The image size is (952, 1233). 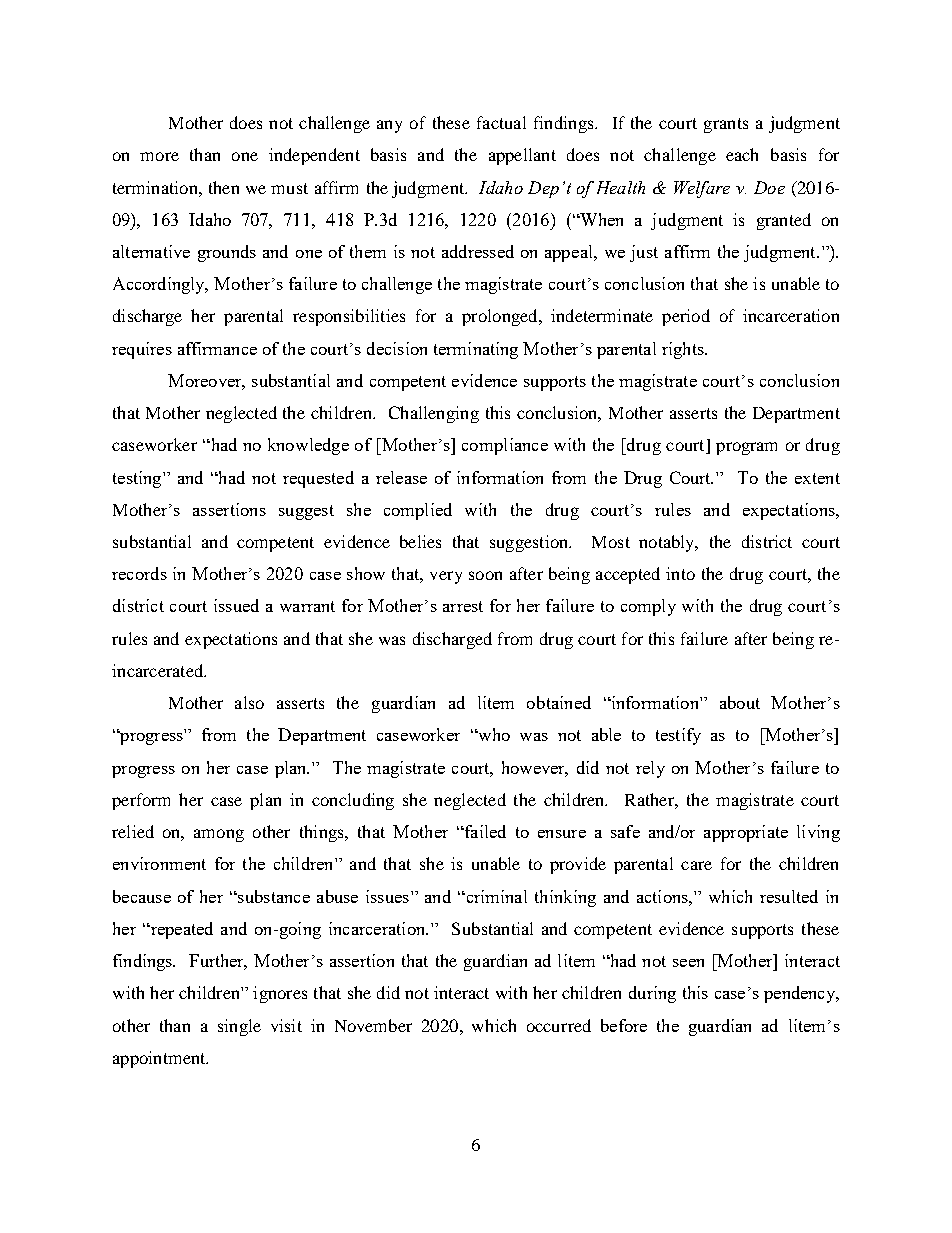 What do you see at coordinates (239, 1027) in the document?
I see `single` at bounding box center [239, 1027].
